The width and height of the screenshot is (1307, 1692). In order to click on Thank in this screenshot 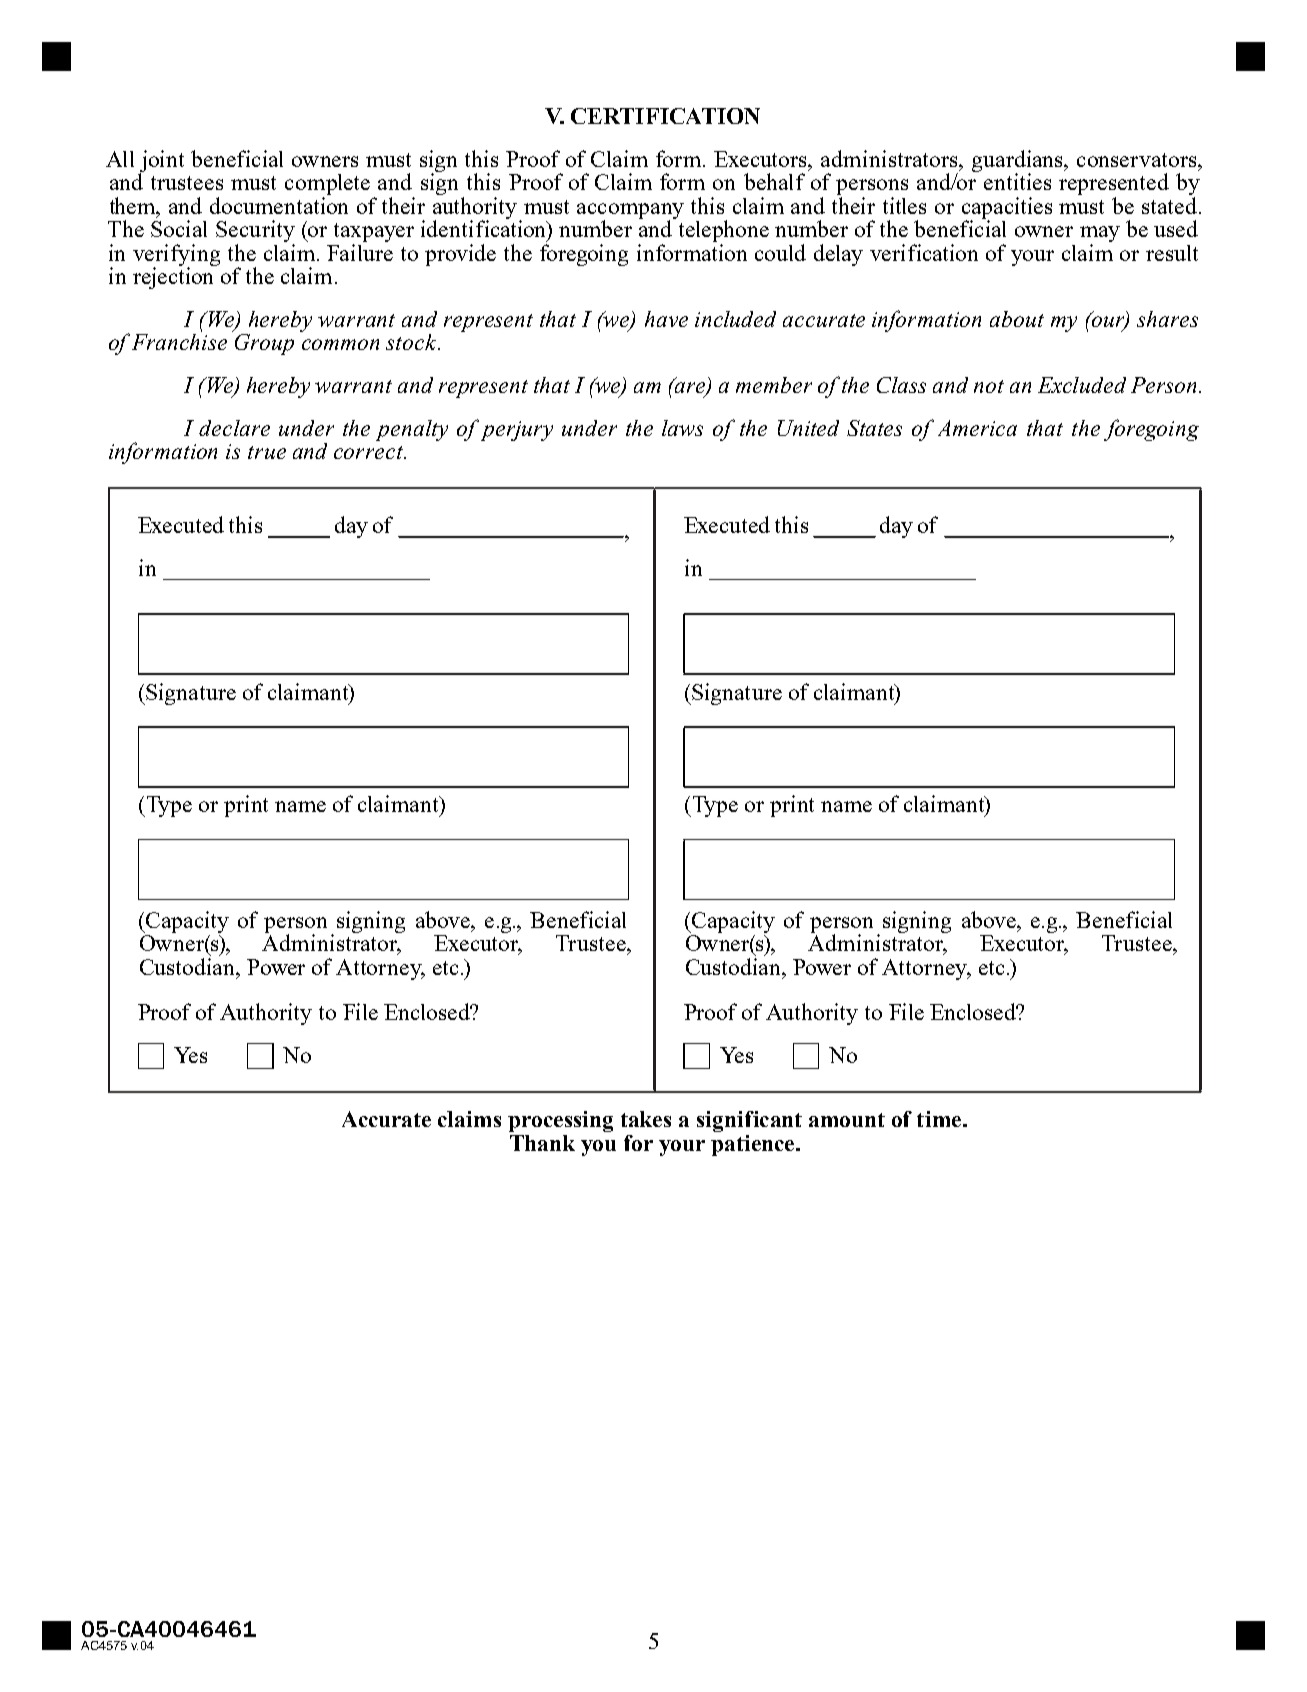, I will do `click(542, 1143)`.
